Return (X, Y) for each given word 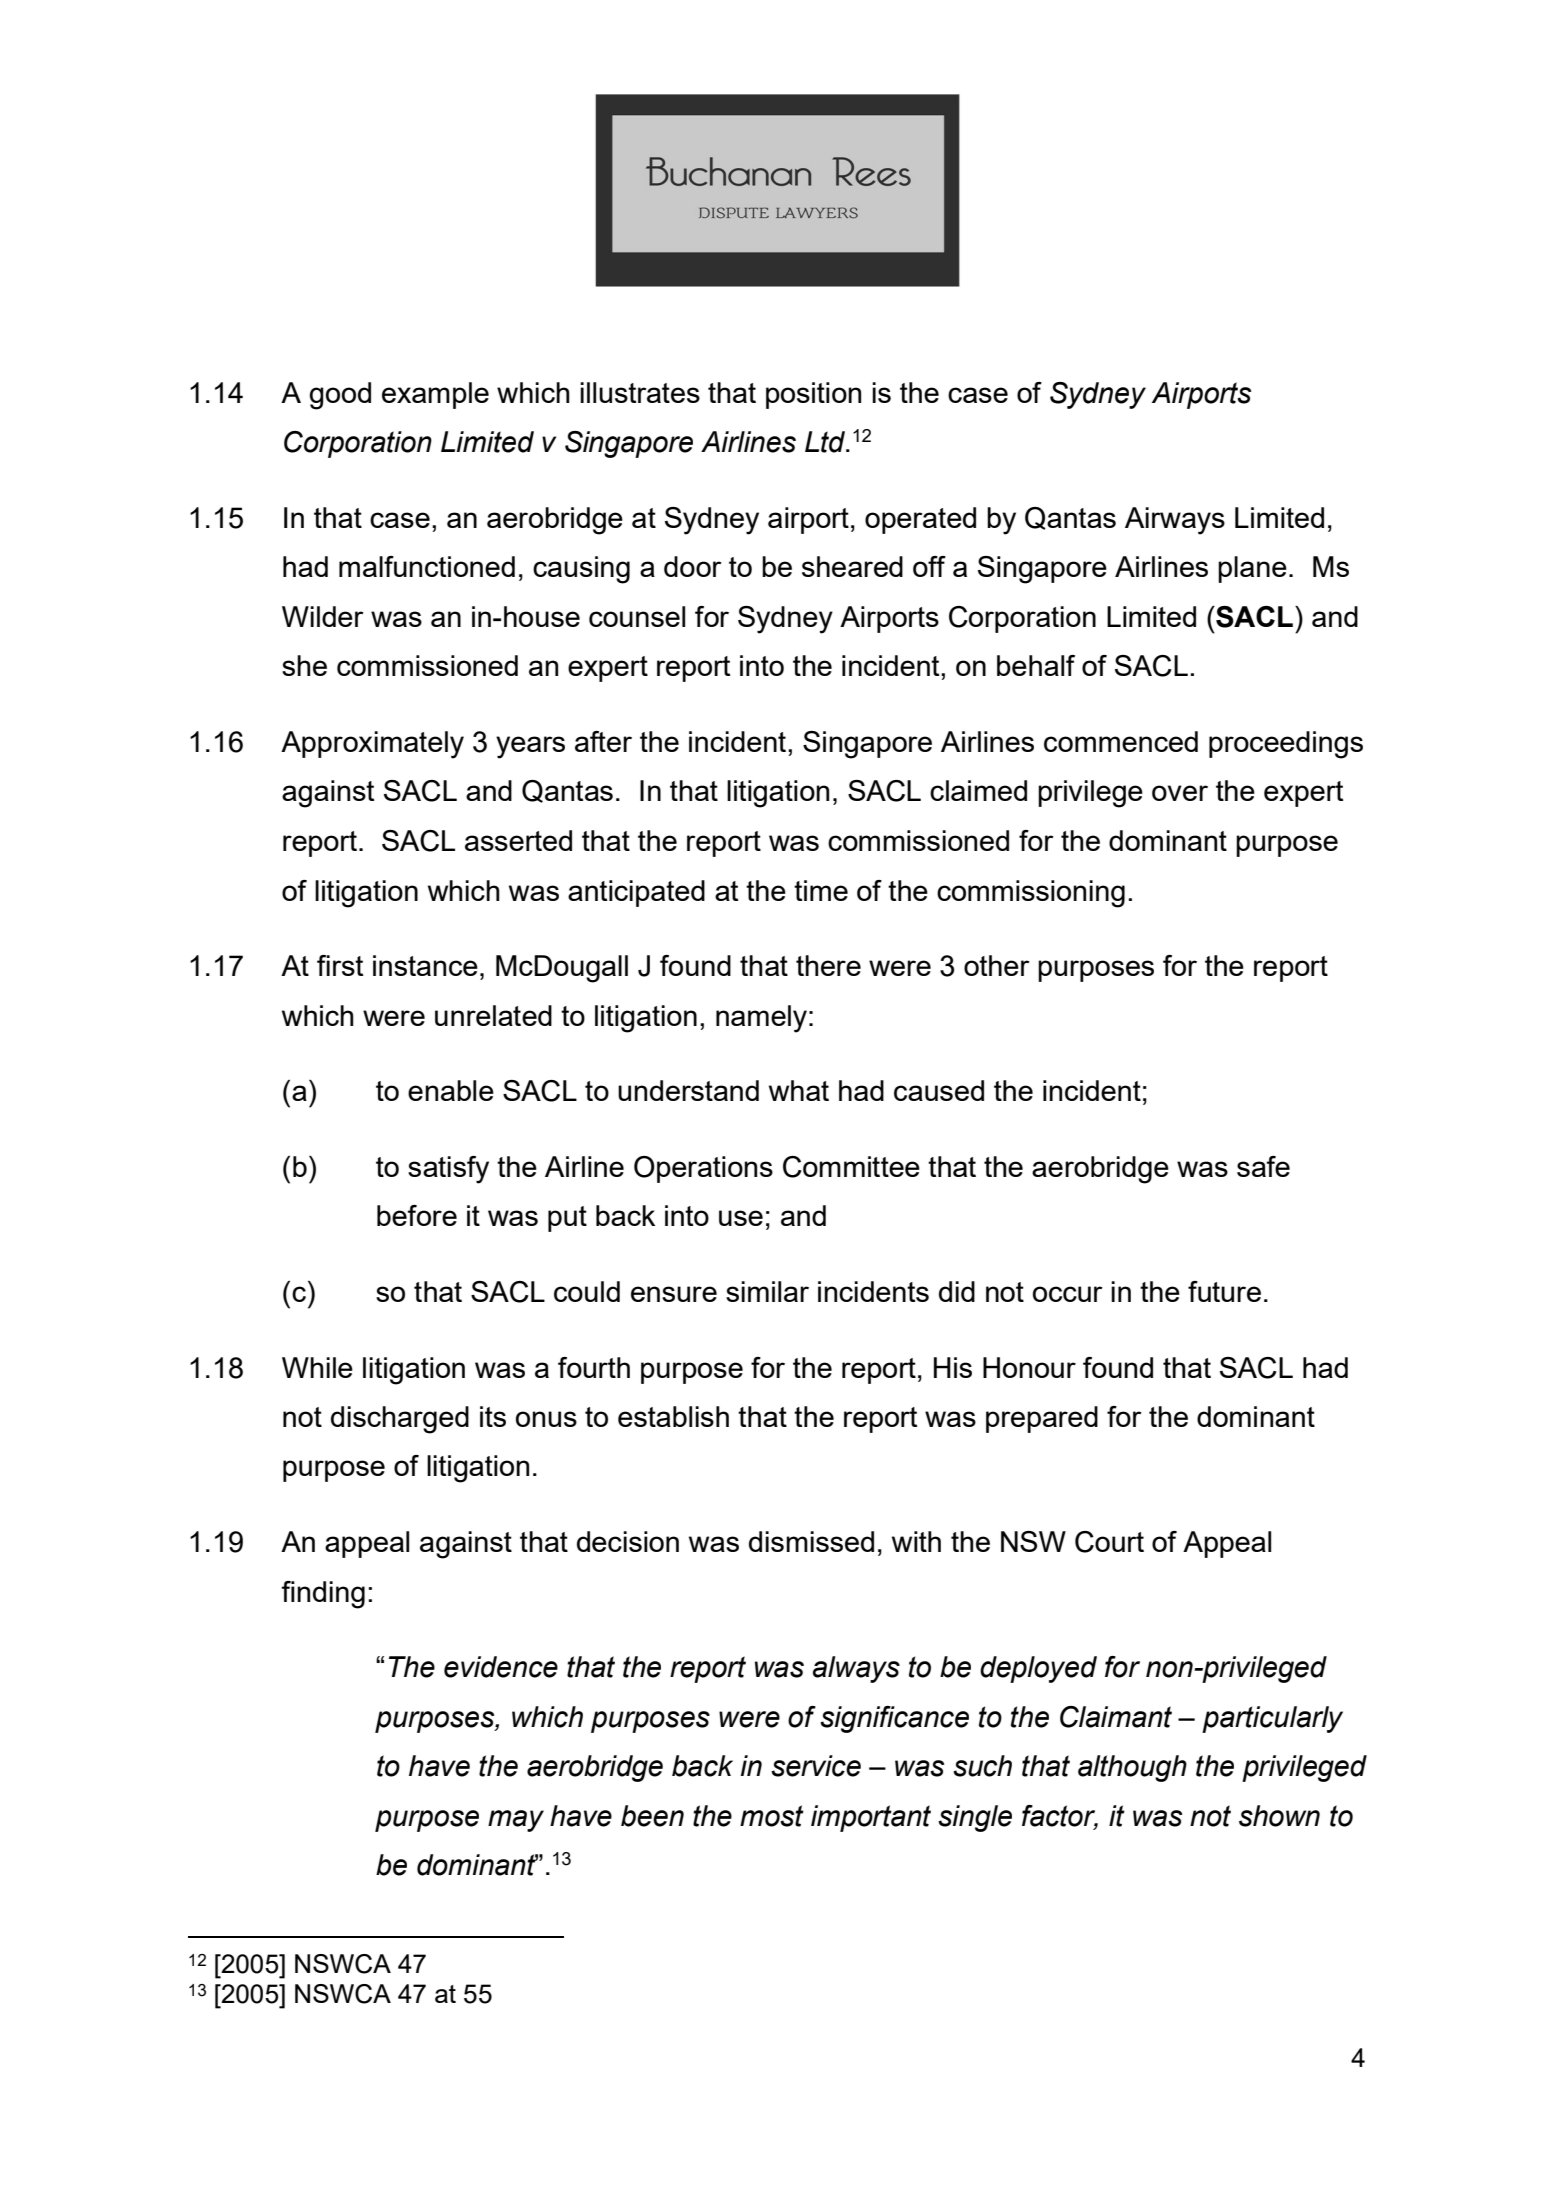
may (516, 1821)
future (1224, 1291)
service (816, 1766)
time (821, 890)
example (435, 395)
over (1180, 793)
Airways (1175, 521)
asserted (518, 840)
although (1132, 1768)
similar (767, 1291)
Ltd (826, 442)
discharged (400, 1420)
